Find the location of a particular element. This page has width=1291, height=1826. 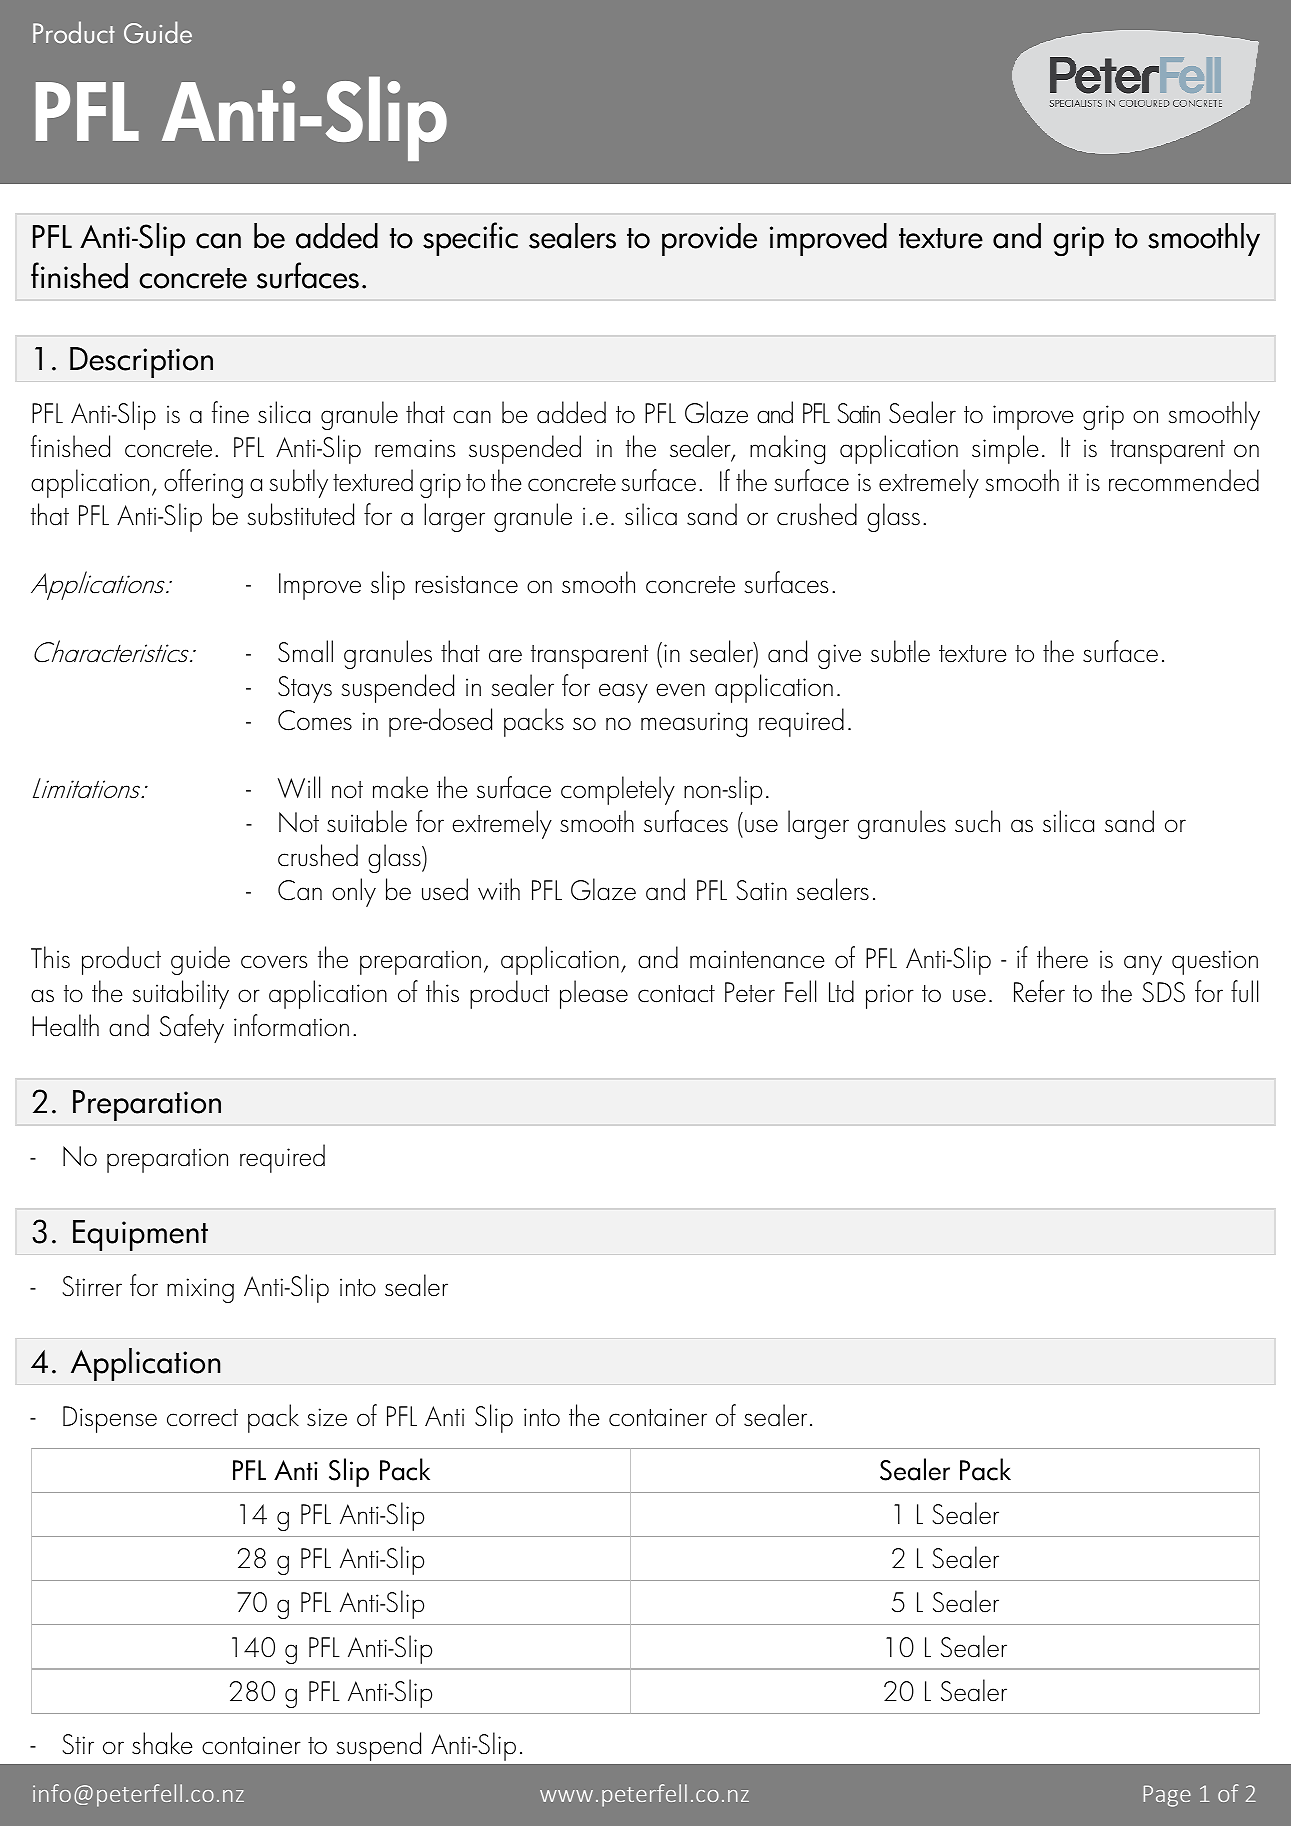

provide is located at coordinates (709, 239).
